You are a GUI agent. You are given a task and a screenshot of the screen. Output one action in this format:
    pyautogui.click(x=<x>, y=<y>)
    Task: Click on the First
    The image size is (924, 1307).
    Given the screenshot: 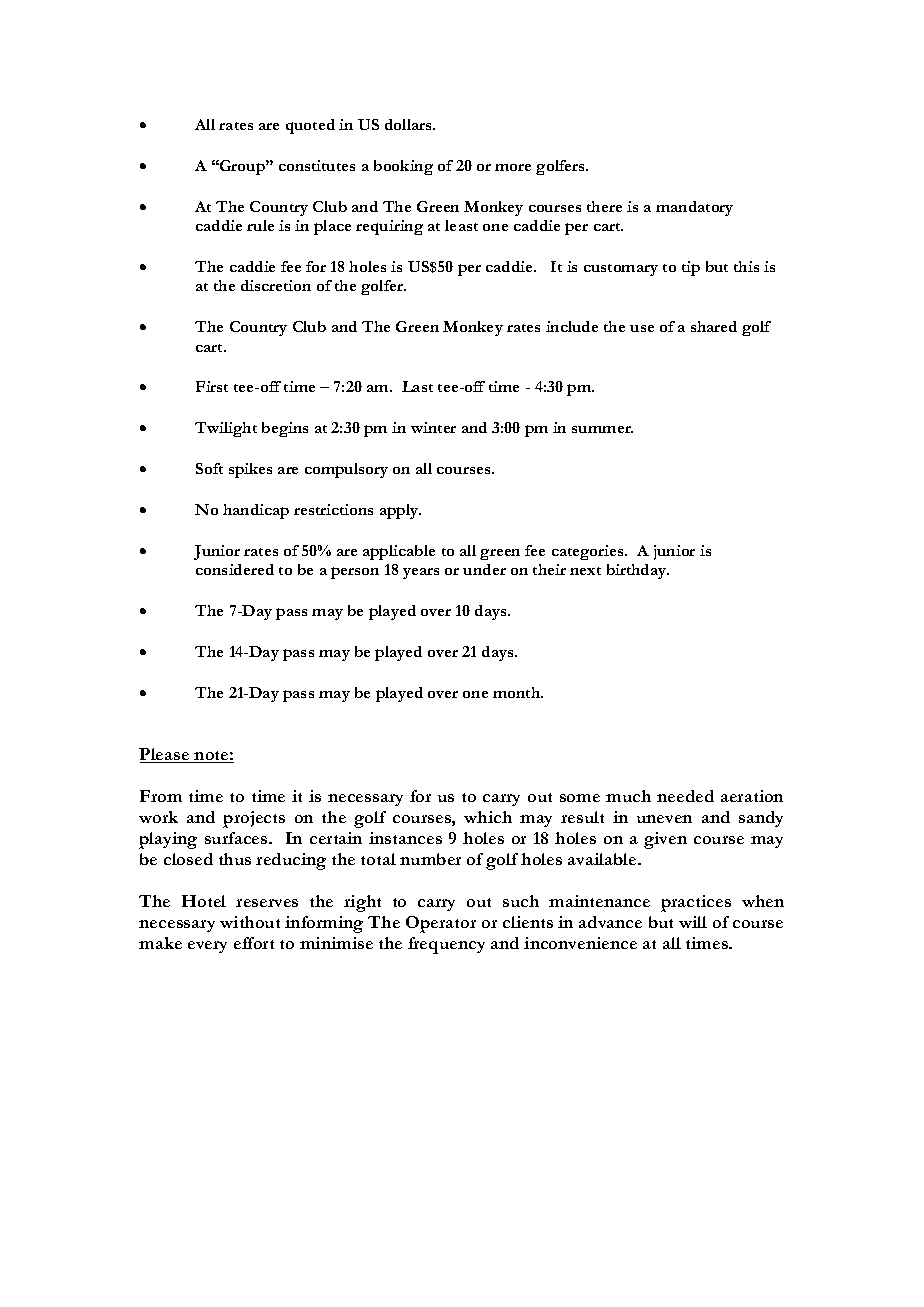 What is the action you would take?
    pyautogui.click(x=212, y=386)
